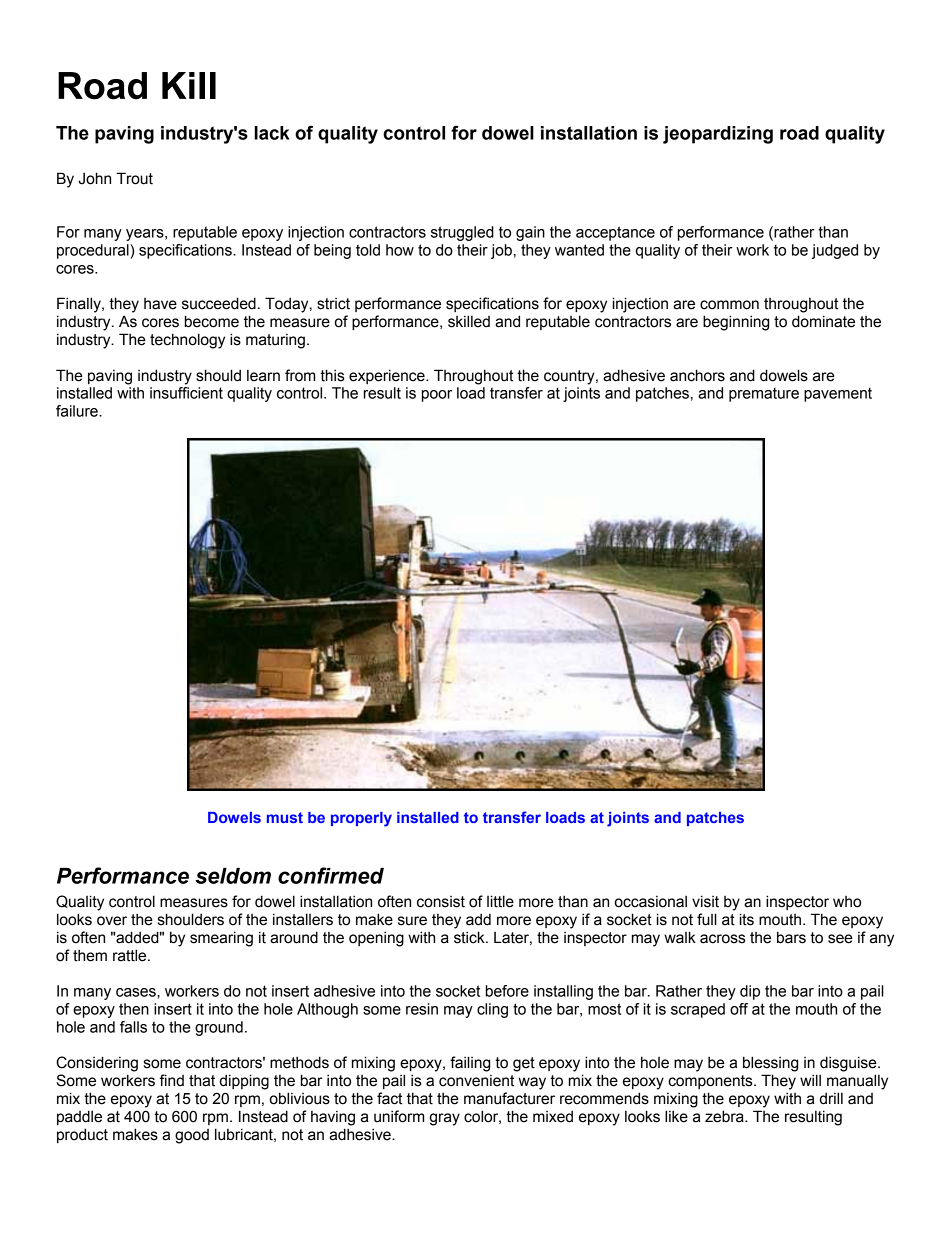 This screenshot has width=952, height=1233. Describe the element at coordinates (171, 1080) in the screenshot. I see `find` at that location.
